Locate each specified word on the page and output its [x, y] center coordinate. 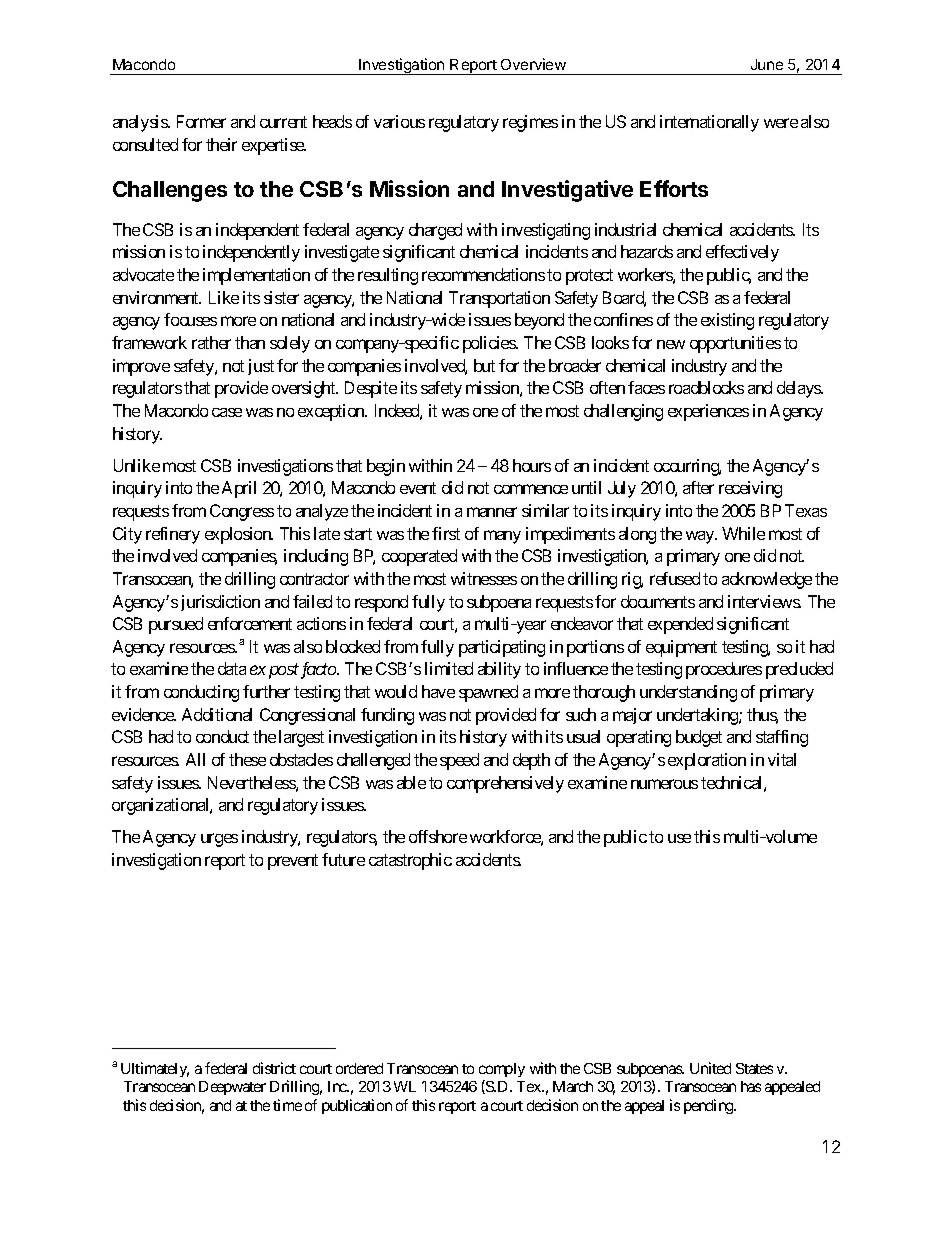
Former [201, 121]
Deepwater [232, 1088]
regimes [530, 123]
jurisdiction [220, 603]
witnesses [484, 578]
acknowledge [767, 580]
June [767, 64]
